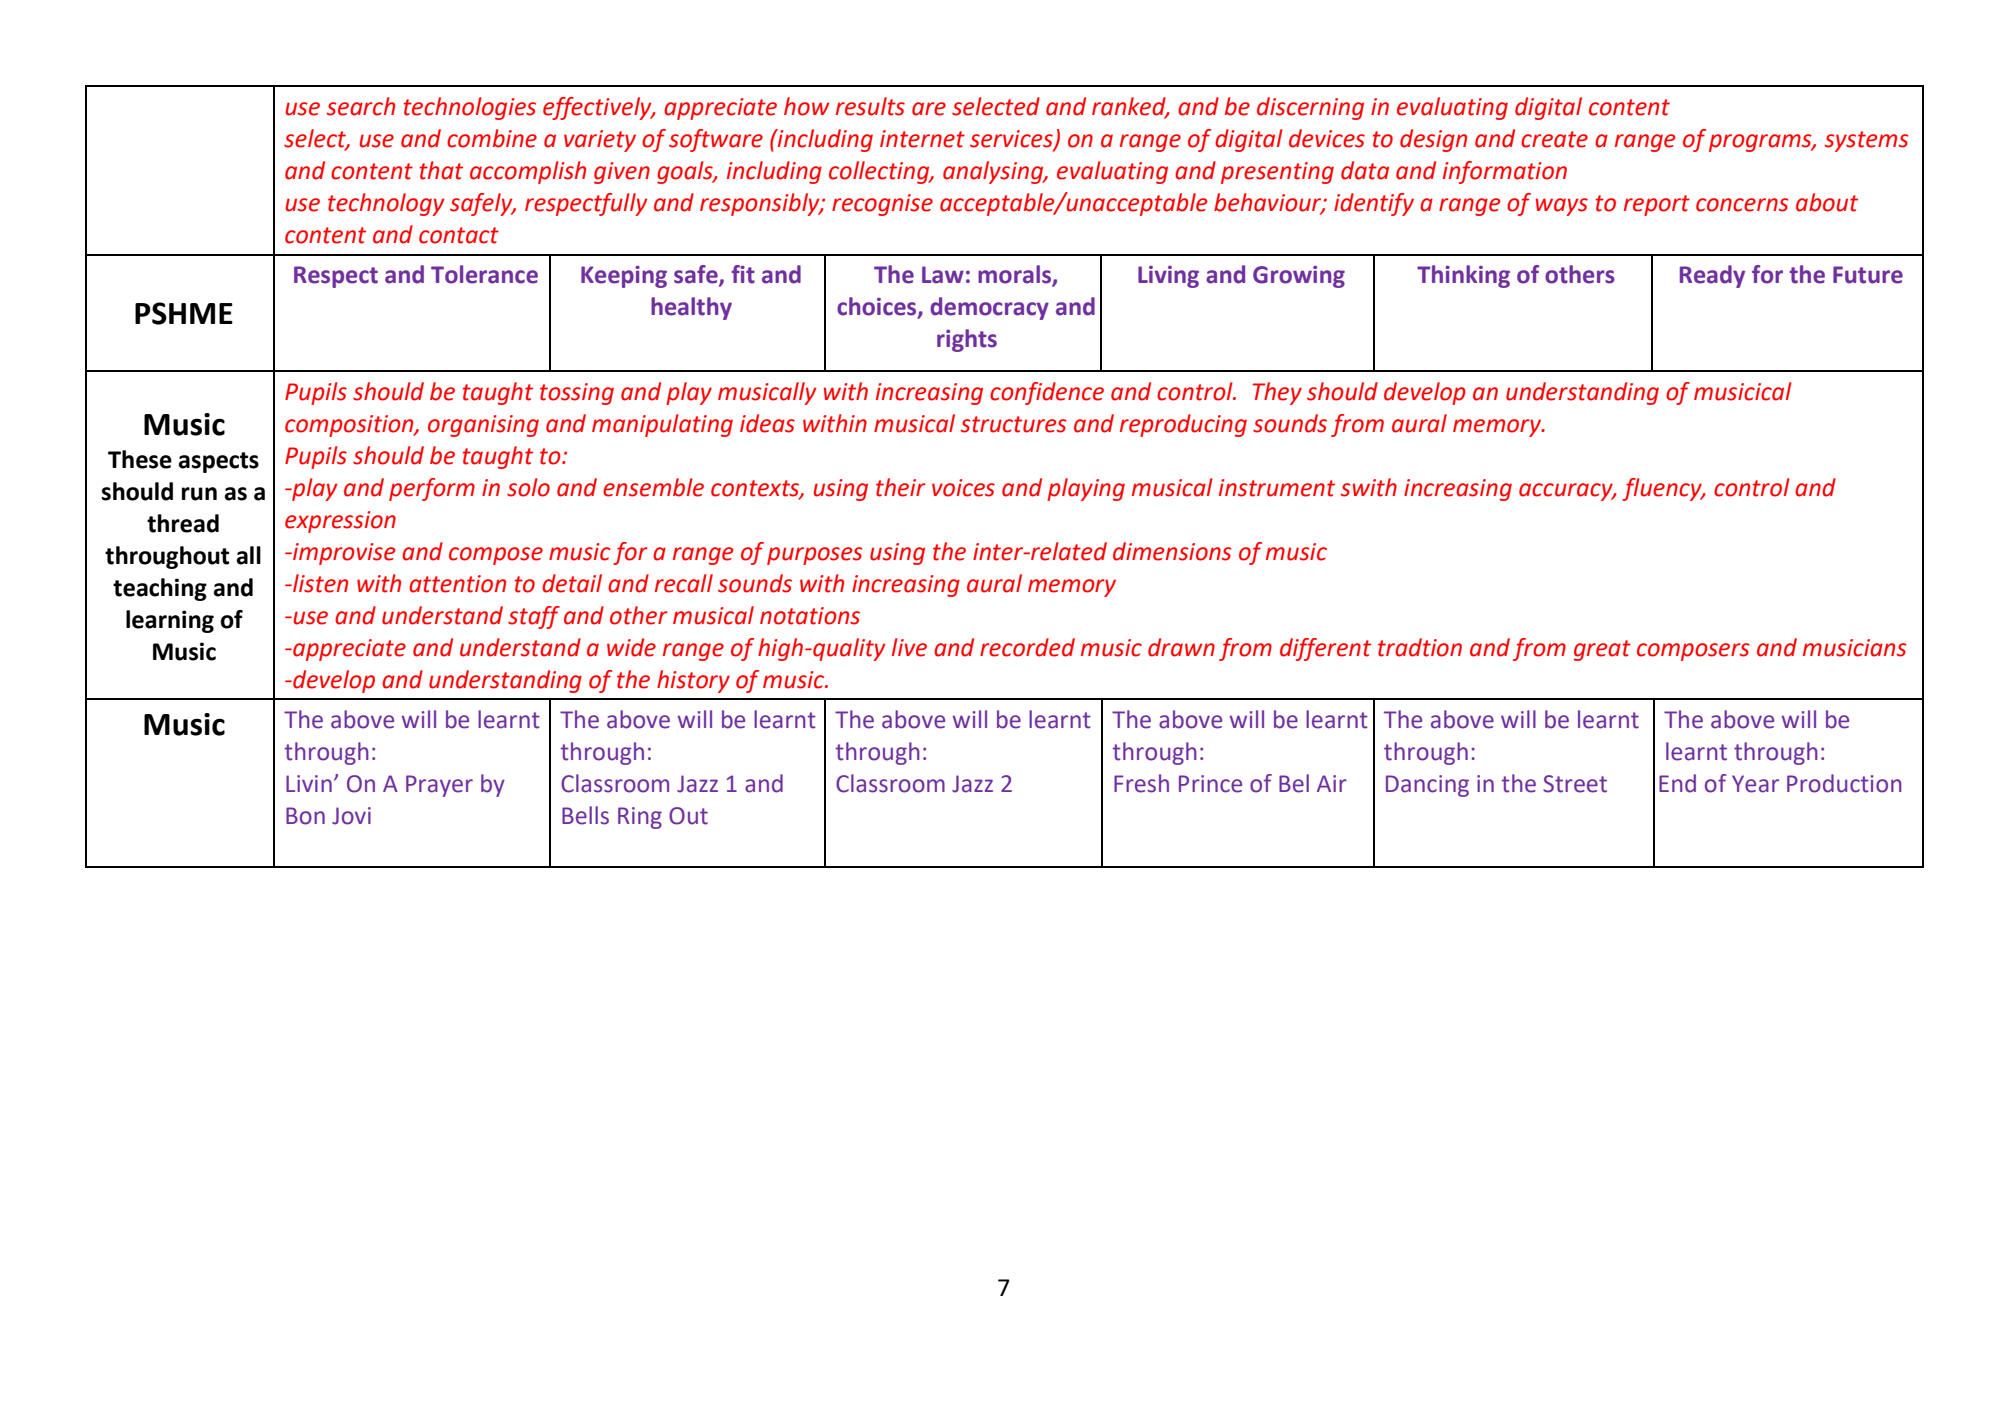 The width and height of the document is (2008, 1420). Describe the element at coordinates (361, 106) in the document. I see `search` at that location.
